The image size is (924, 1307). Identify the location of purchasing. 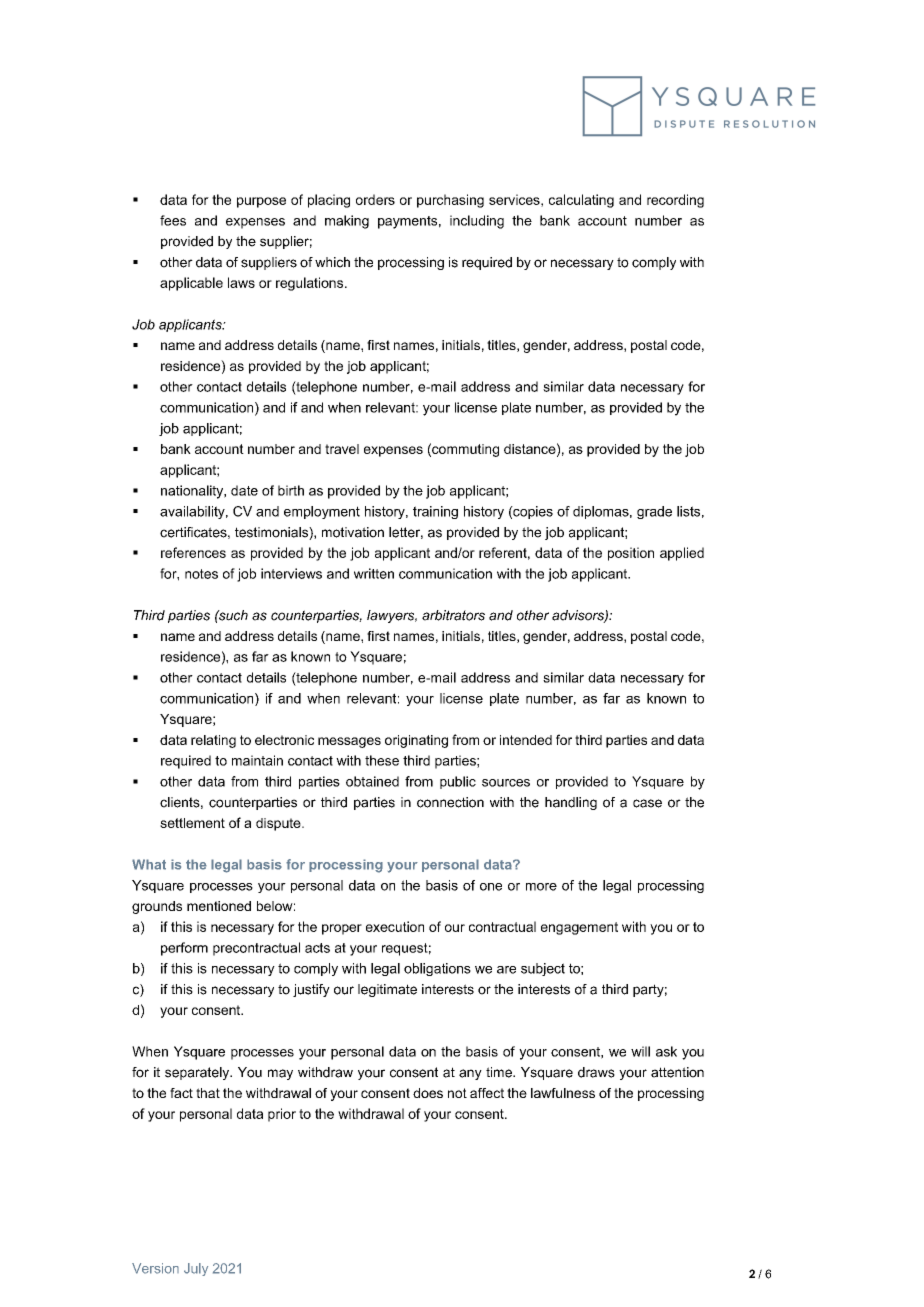
(450, 201).
